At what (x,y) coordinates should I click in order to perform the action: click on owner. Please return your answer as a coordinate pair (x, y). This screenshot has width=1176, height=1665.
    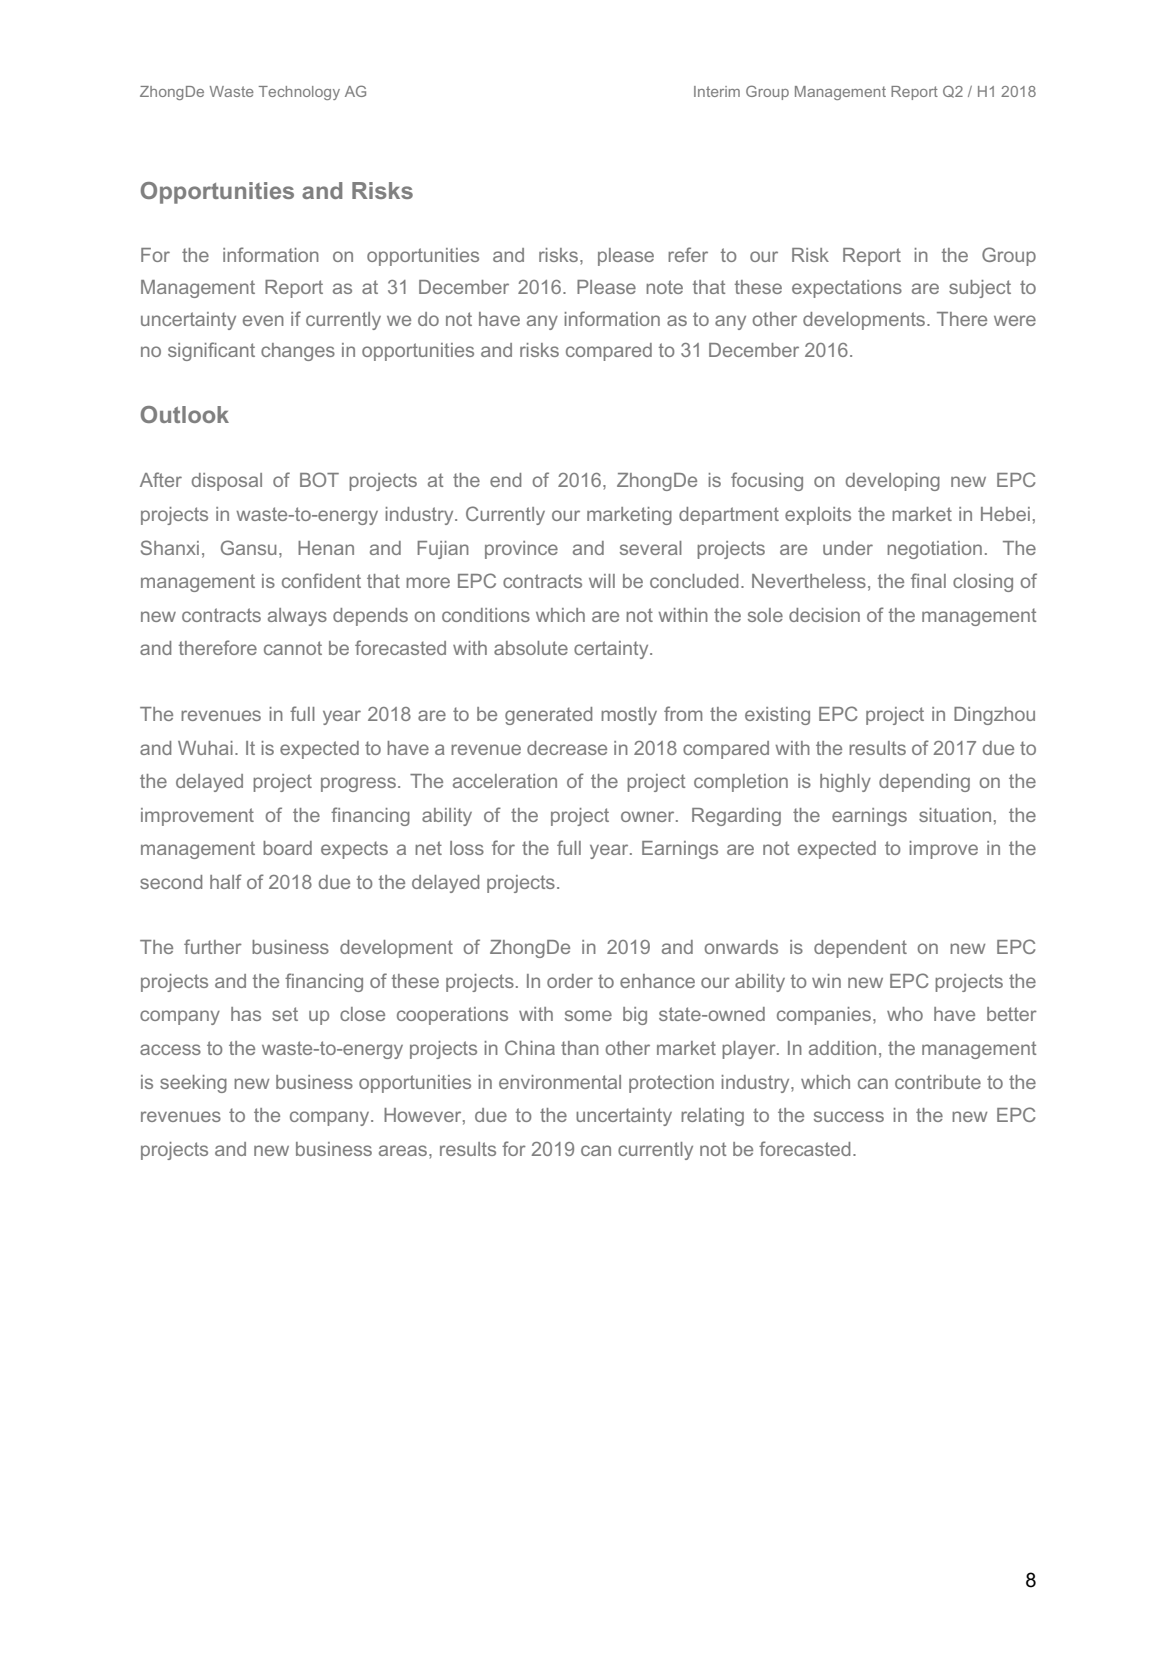
    Looking at the image, I should click on (649, 816).
